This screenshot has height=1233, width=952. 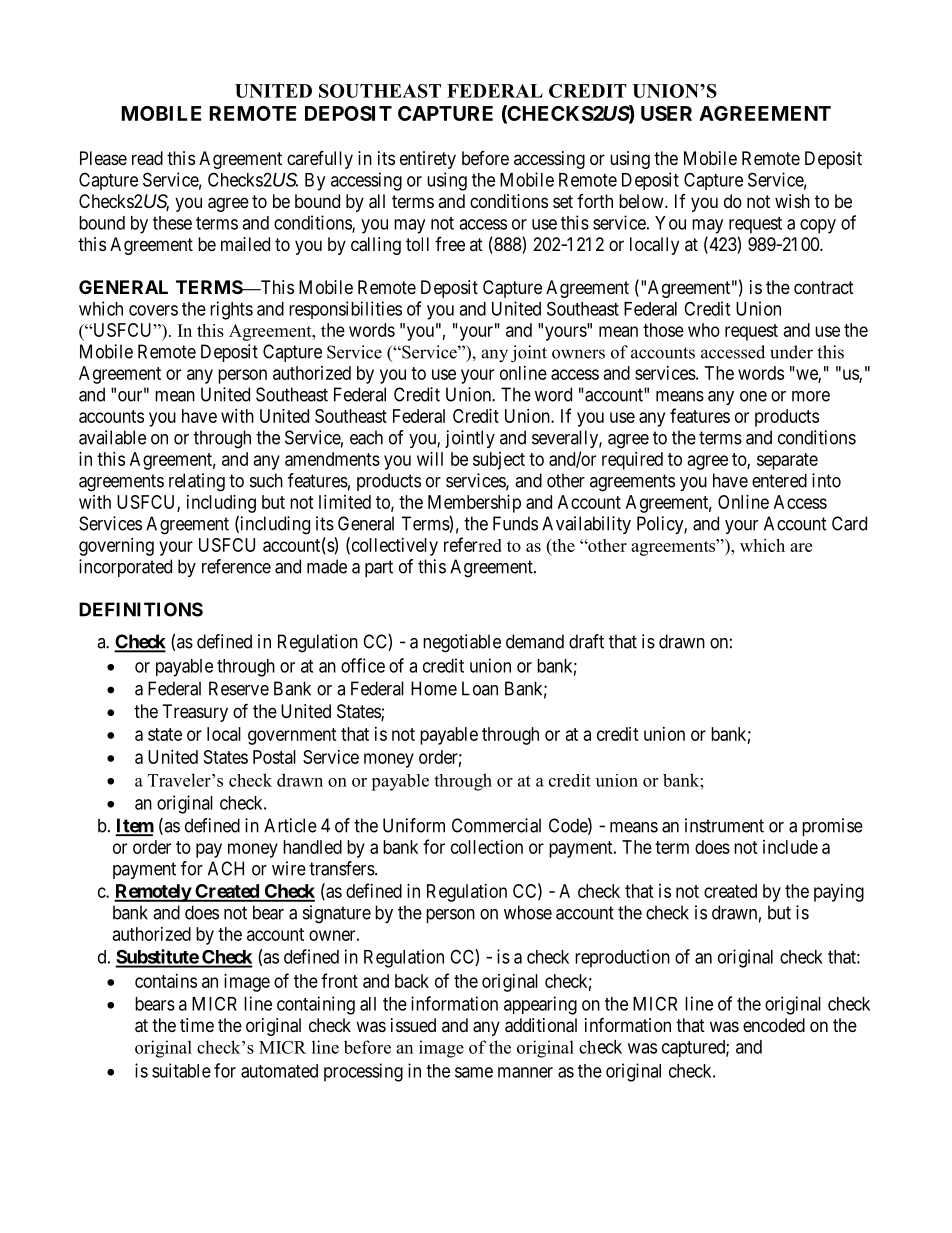 What do you see at coordinates (496, 825) in the screenshot?
I see `Commercial` at bounding box center [496, 825].
